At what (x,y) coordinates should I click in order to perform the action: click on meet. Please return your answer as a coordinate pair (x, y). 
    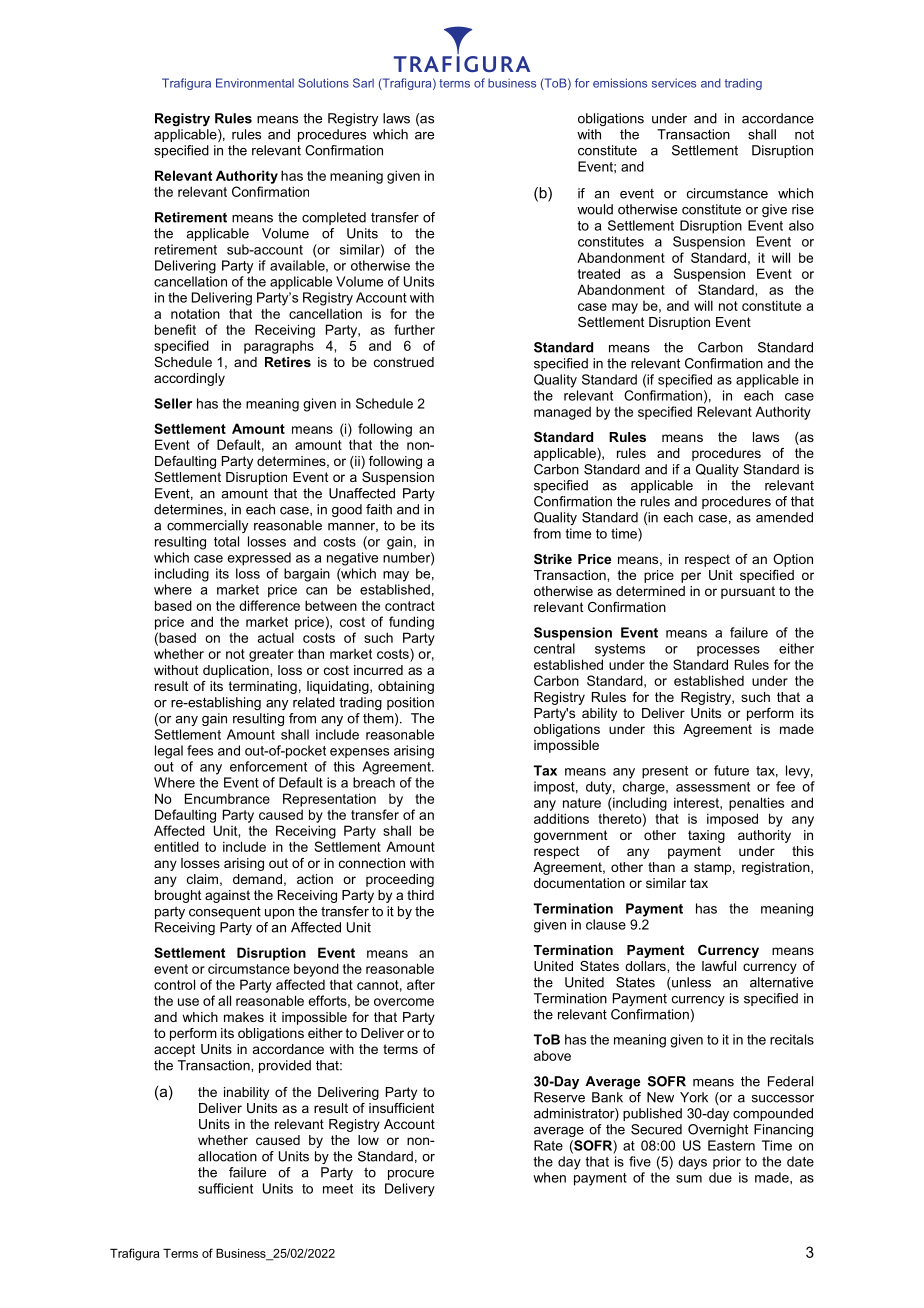
    Looking at the image, I should click on (338, 1189).
